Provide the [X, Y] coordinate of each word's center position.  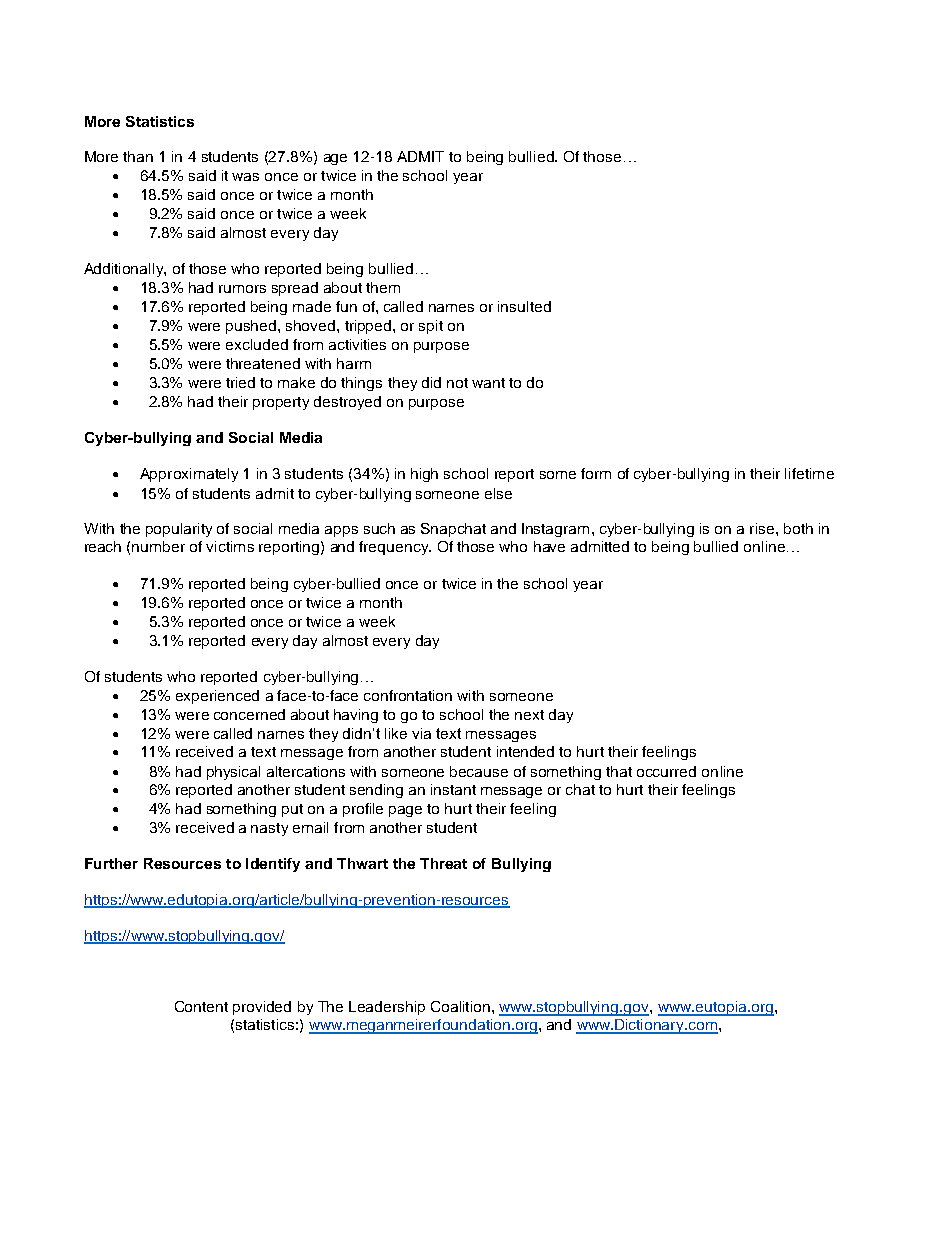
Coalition [460, 1006]
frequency [395, 548]
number [158, 546]
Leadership [387, 1008]
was [245, 177]
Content [201, 1006]
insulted [524, 306]
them [383, 287]
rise [763, 528]
